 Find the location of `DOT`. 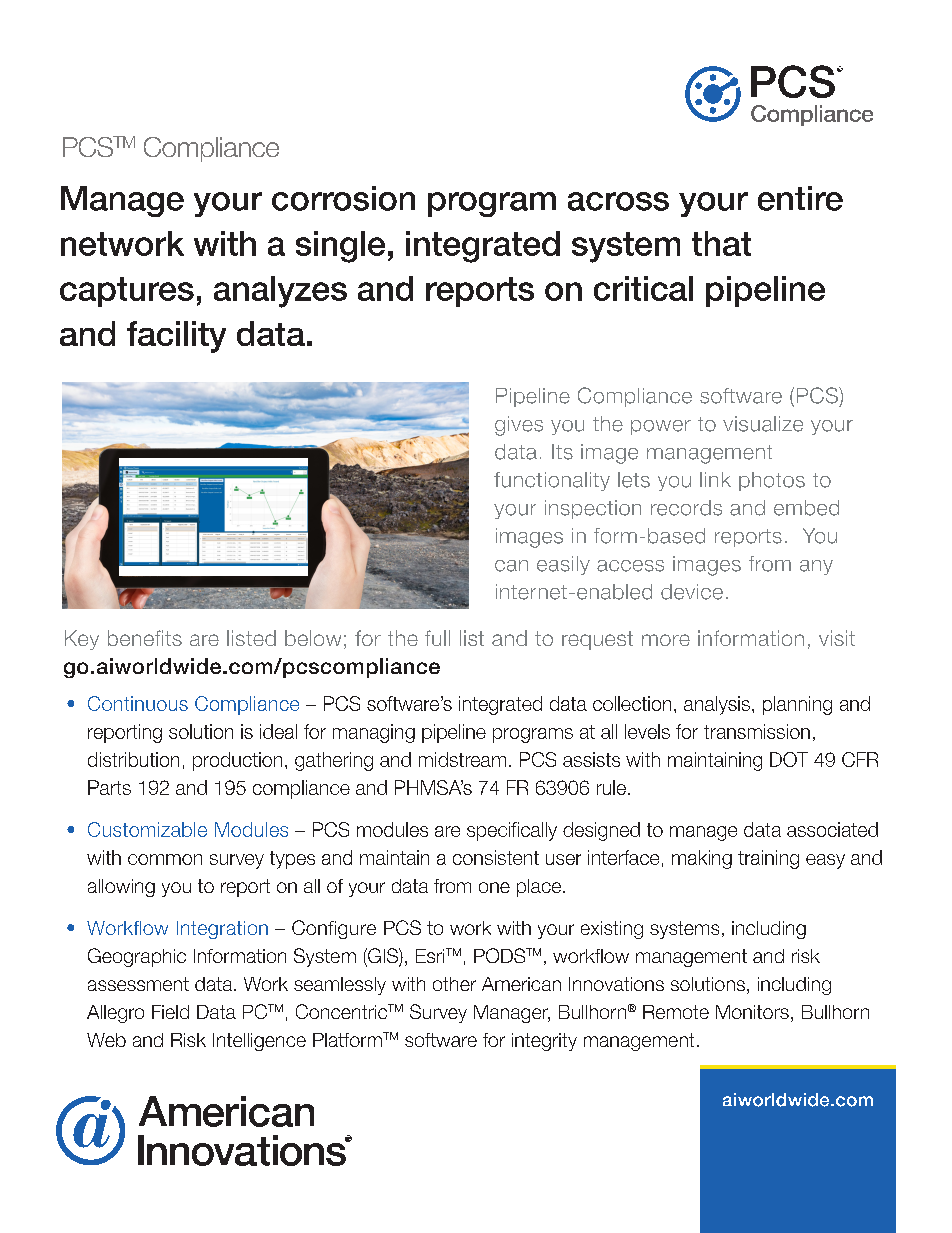

DOT is located at coordinates (789, 759).
